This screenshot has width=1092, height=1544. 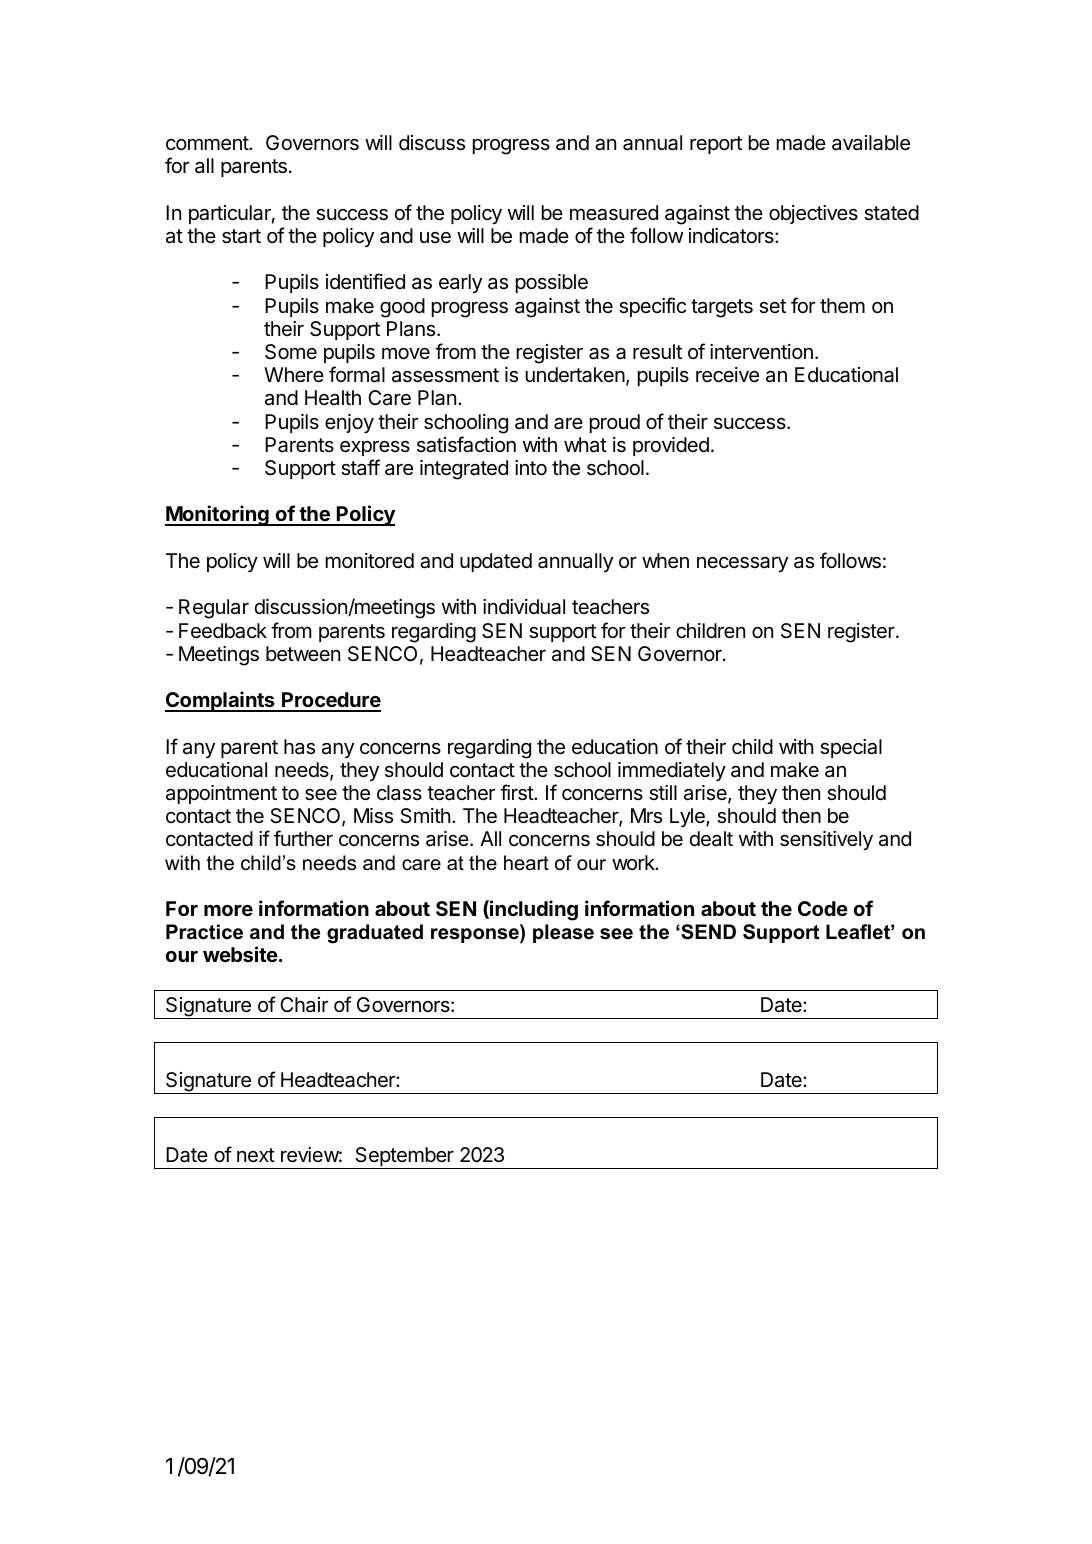 I want to click on sensitively, so click(x=826, y=840).
